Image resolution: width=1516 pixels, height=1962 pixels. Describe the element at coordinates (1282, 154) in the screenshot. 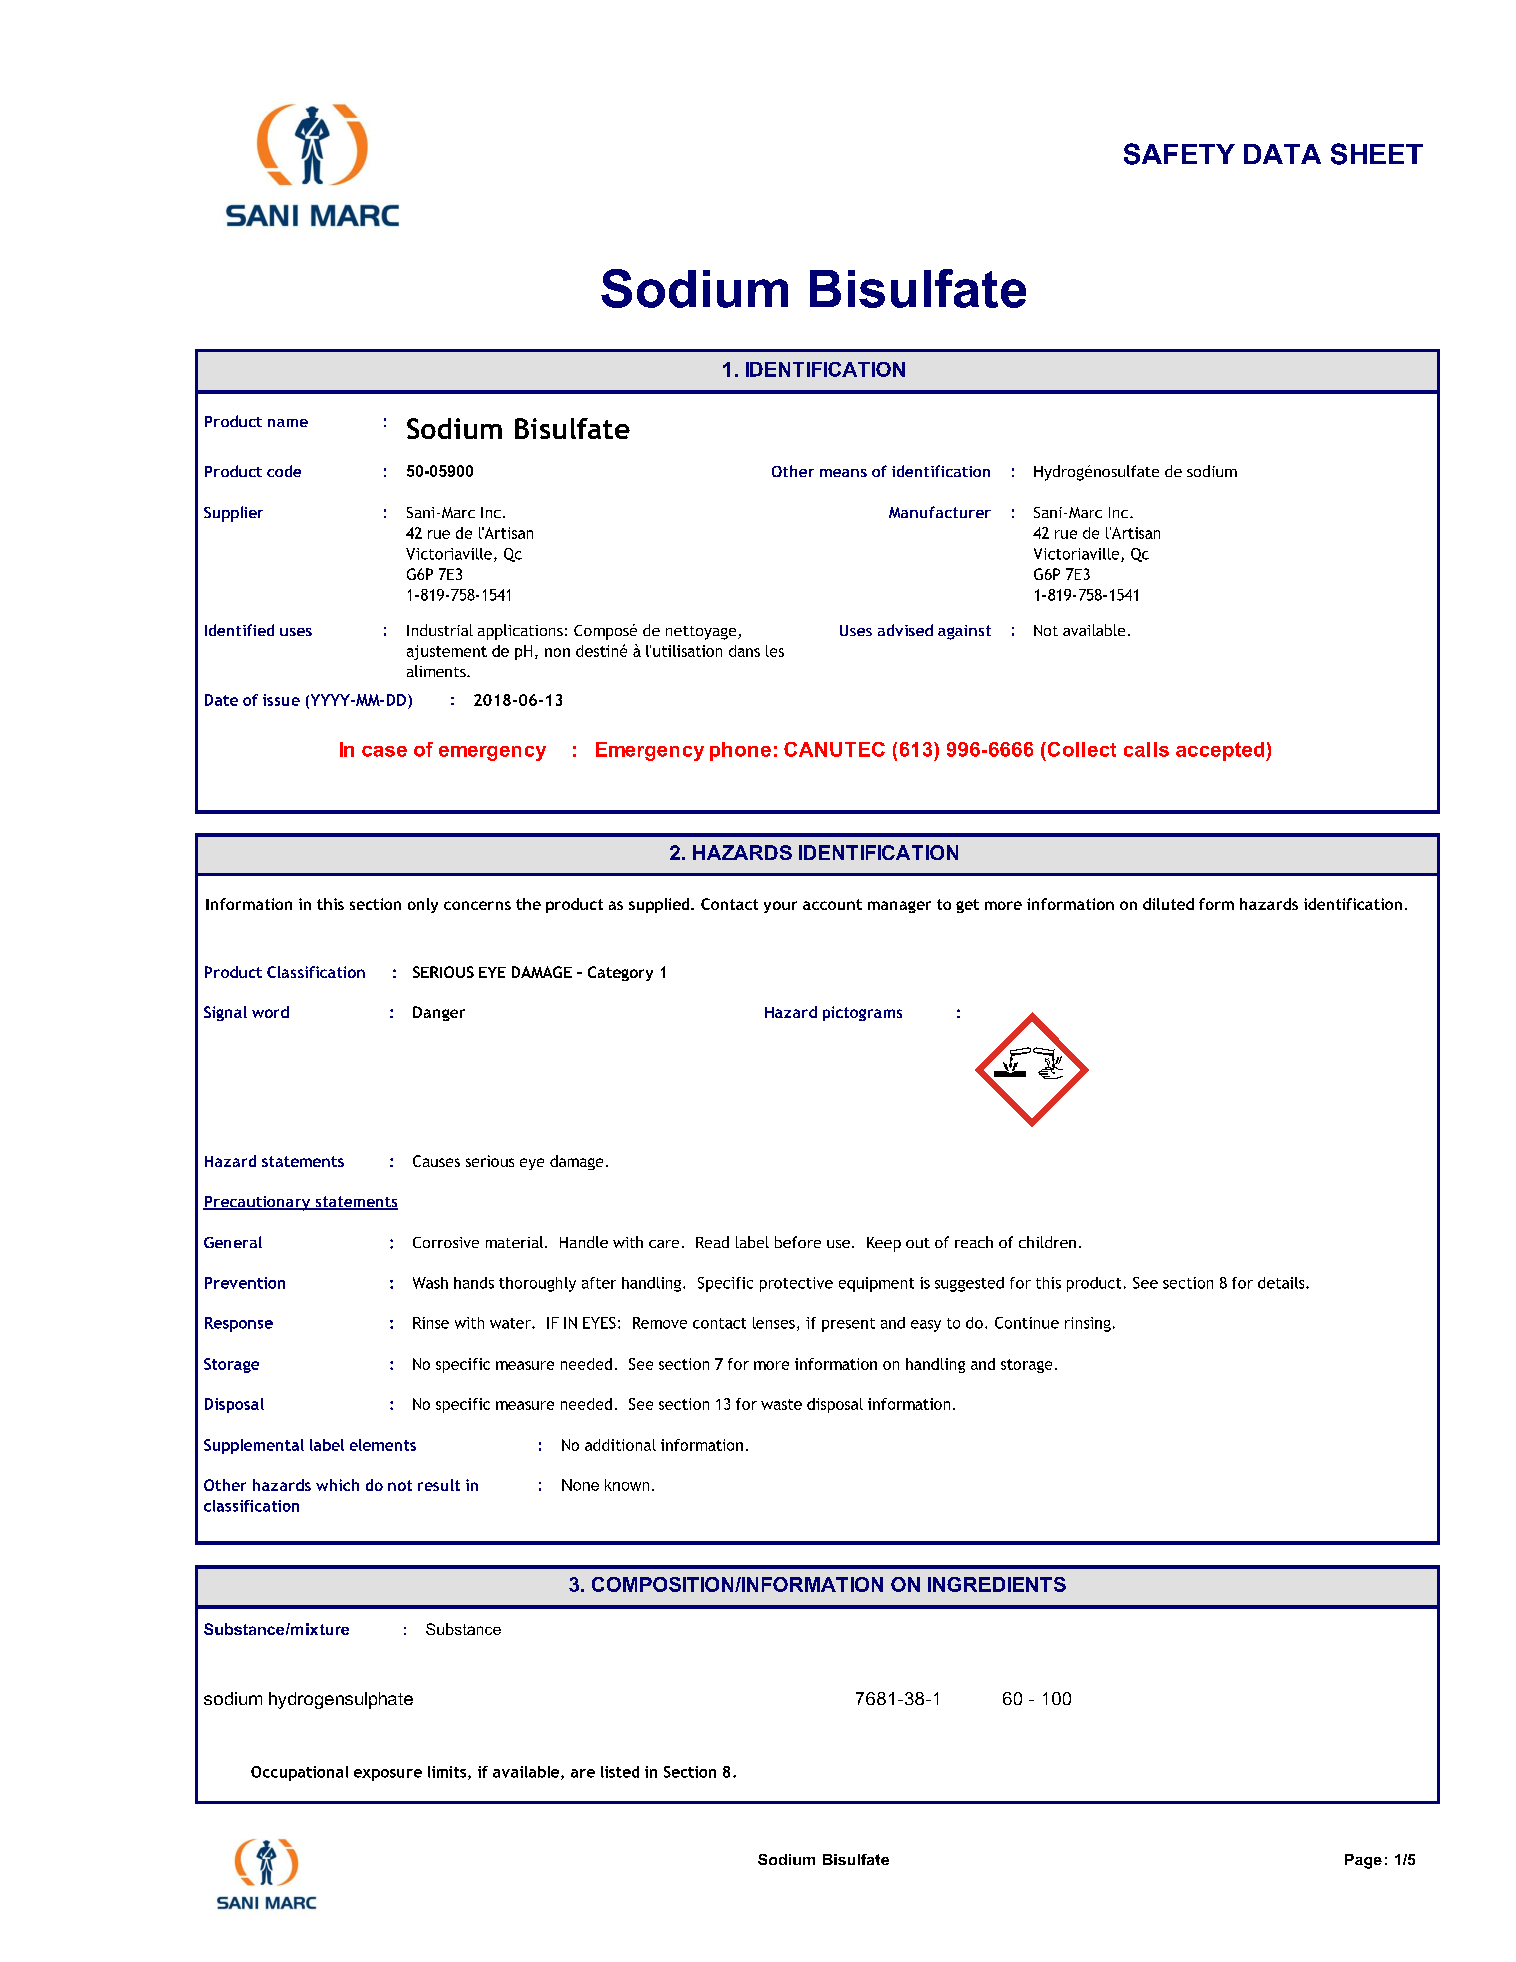

I see `DATA` at that location.
